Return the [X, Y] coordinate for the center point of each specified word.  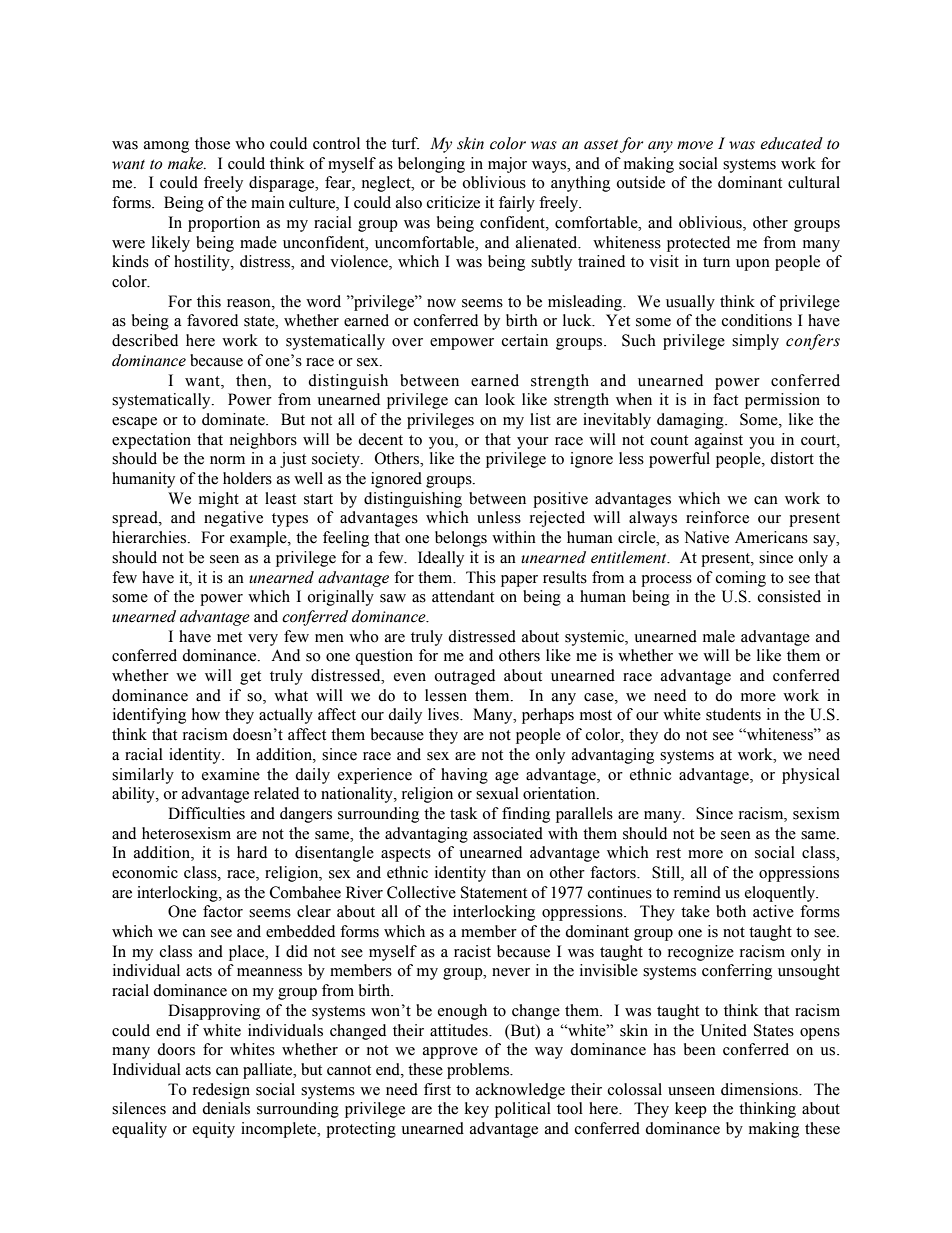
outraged [464, 677]
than [506, 872]
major [507, 165]
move [695, 145]
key [477, 1110]
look [500, 399]
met [229, 637]
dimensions [760, 1089]
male [719, 636]
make [187, 163]
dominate [234, 419]
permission [782, 401]
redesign [221, 1091]
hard [252, 852]
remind [697, 892]
